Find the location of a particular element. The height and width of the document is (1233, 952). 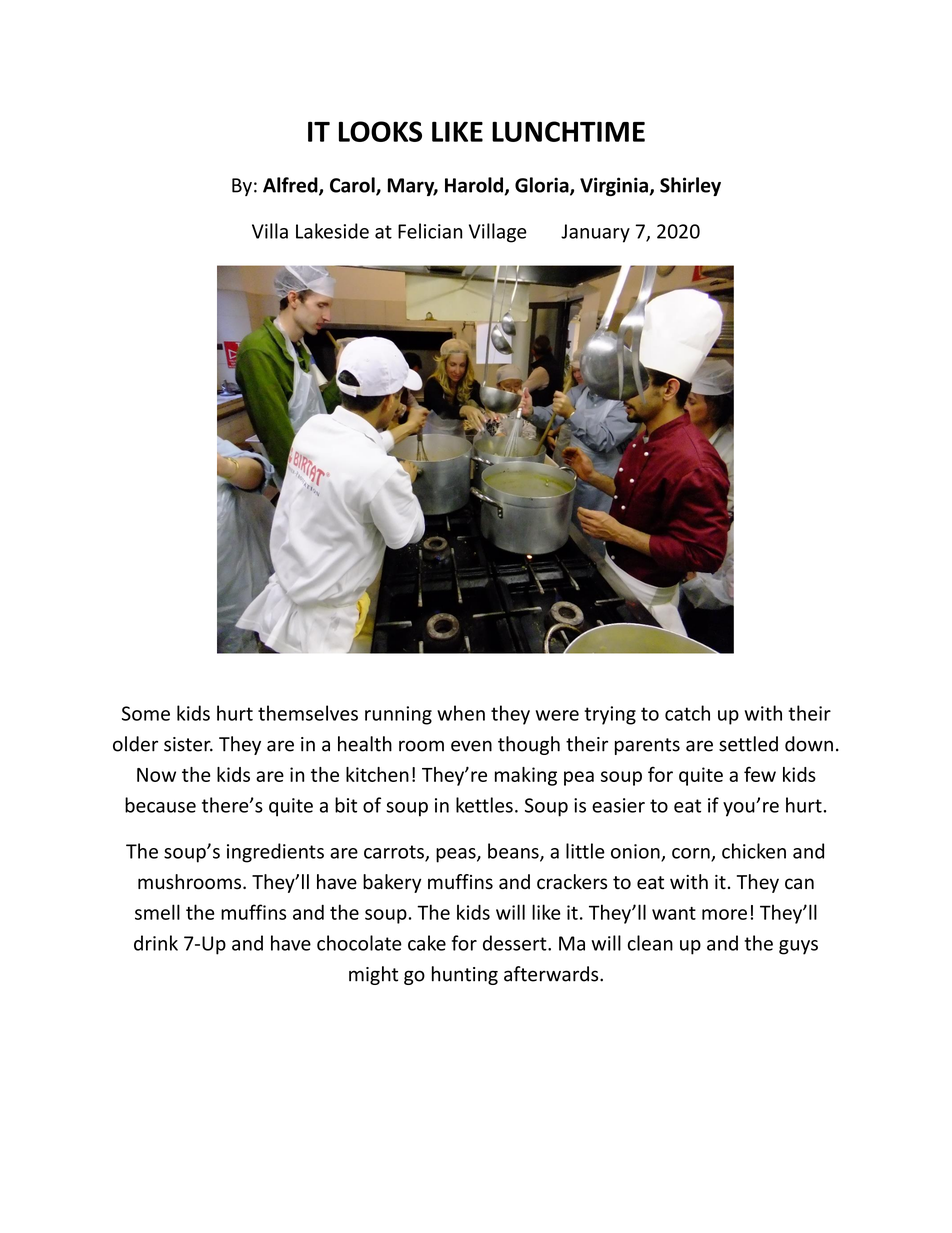

catch is located at coordinates (687, 713).
